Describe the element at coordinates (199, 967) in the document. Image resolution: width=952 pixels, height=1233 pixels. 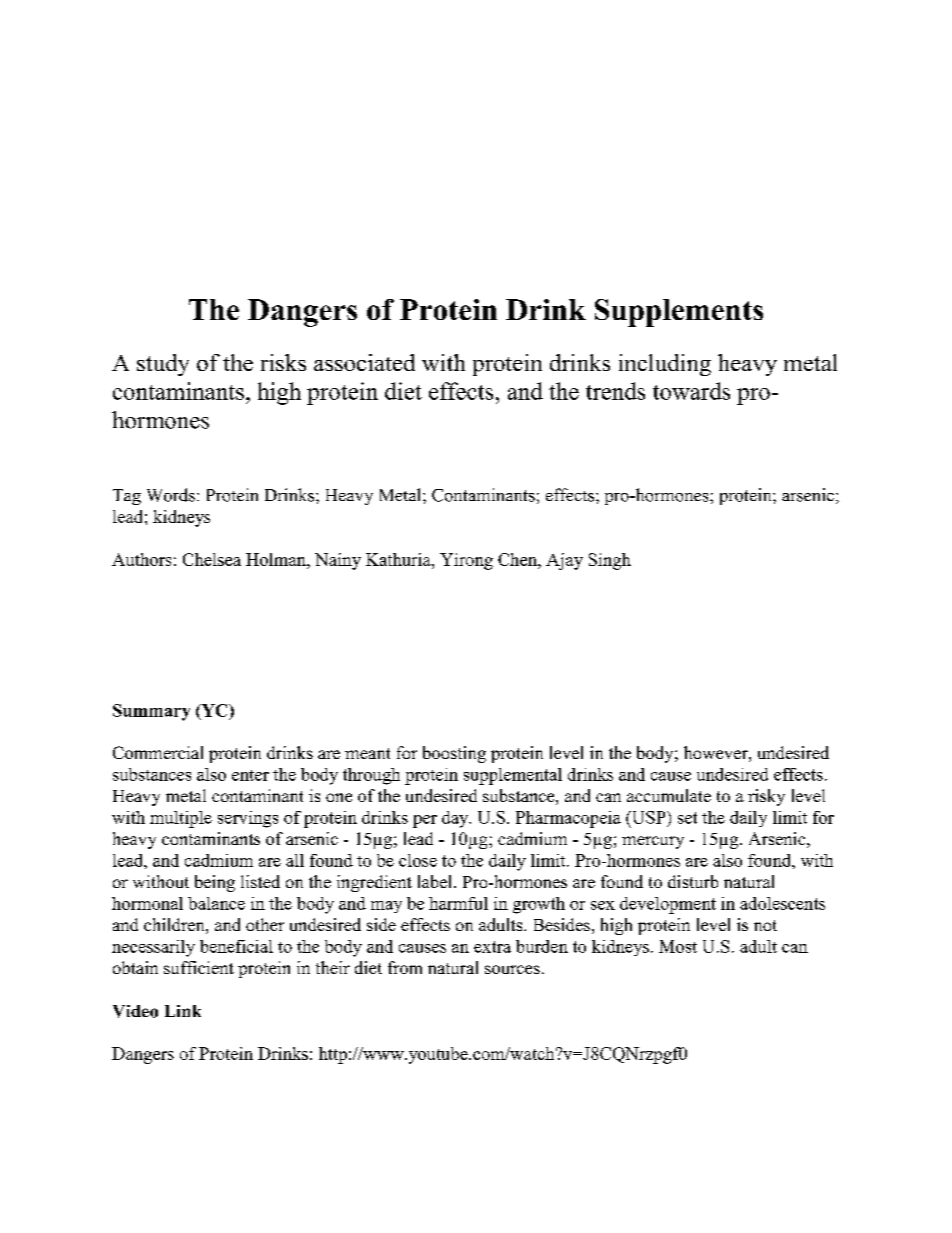
I see `sufficient` at that location.
